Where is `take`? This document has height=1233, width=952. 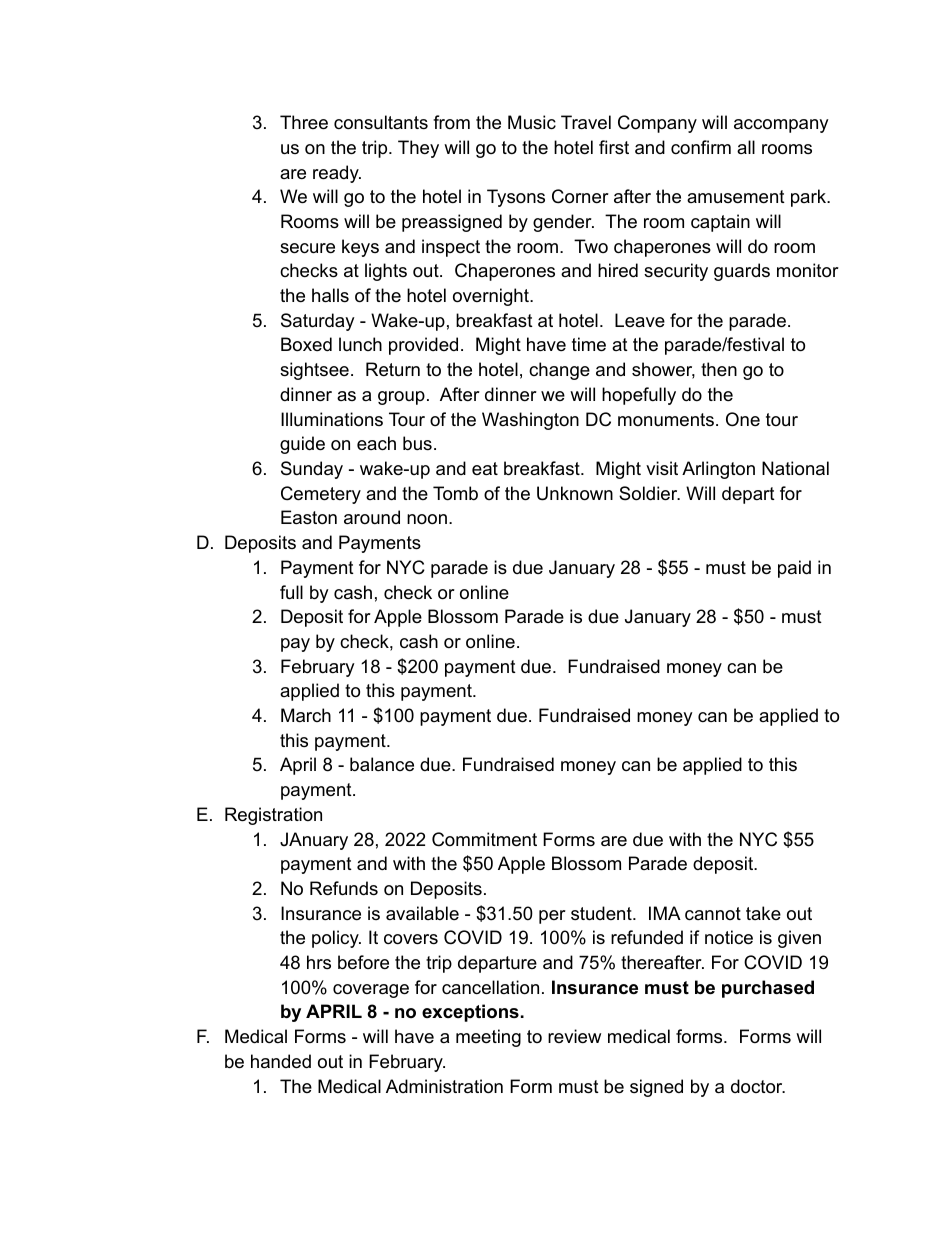 take is located at coordinates (763, 913).
